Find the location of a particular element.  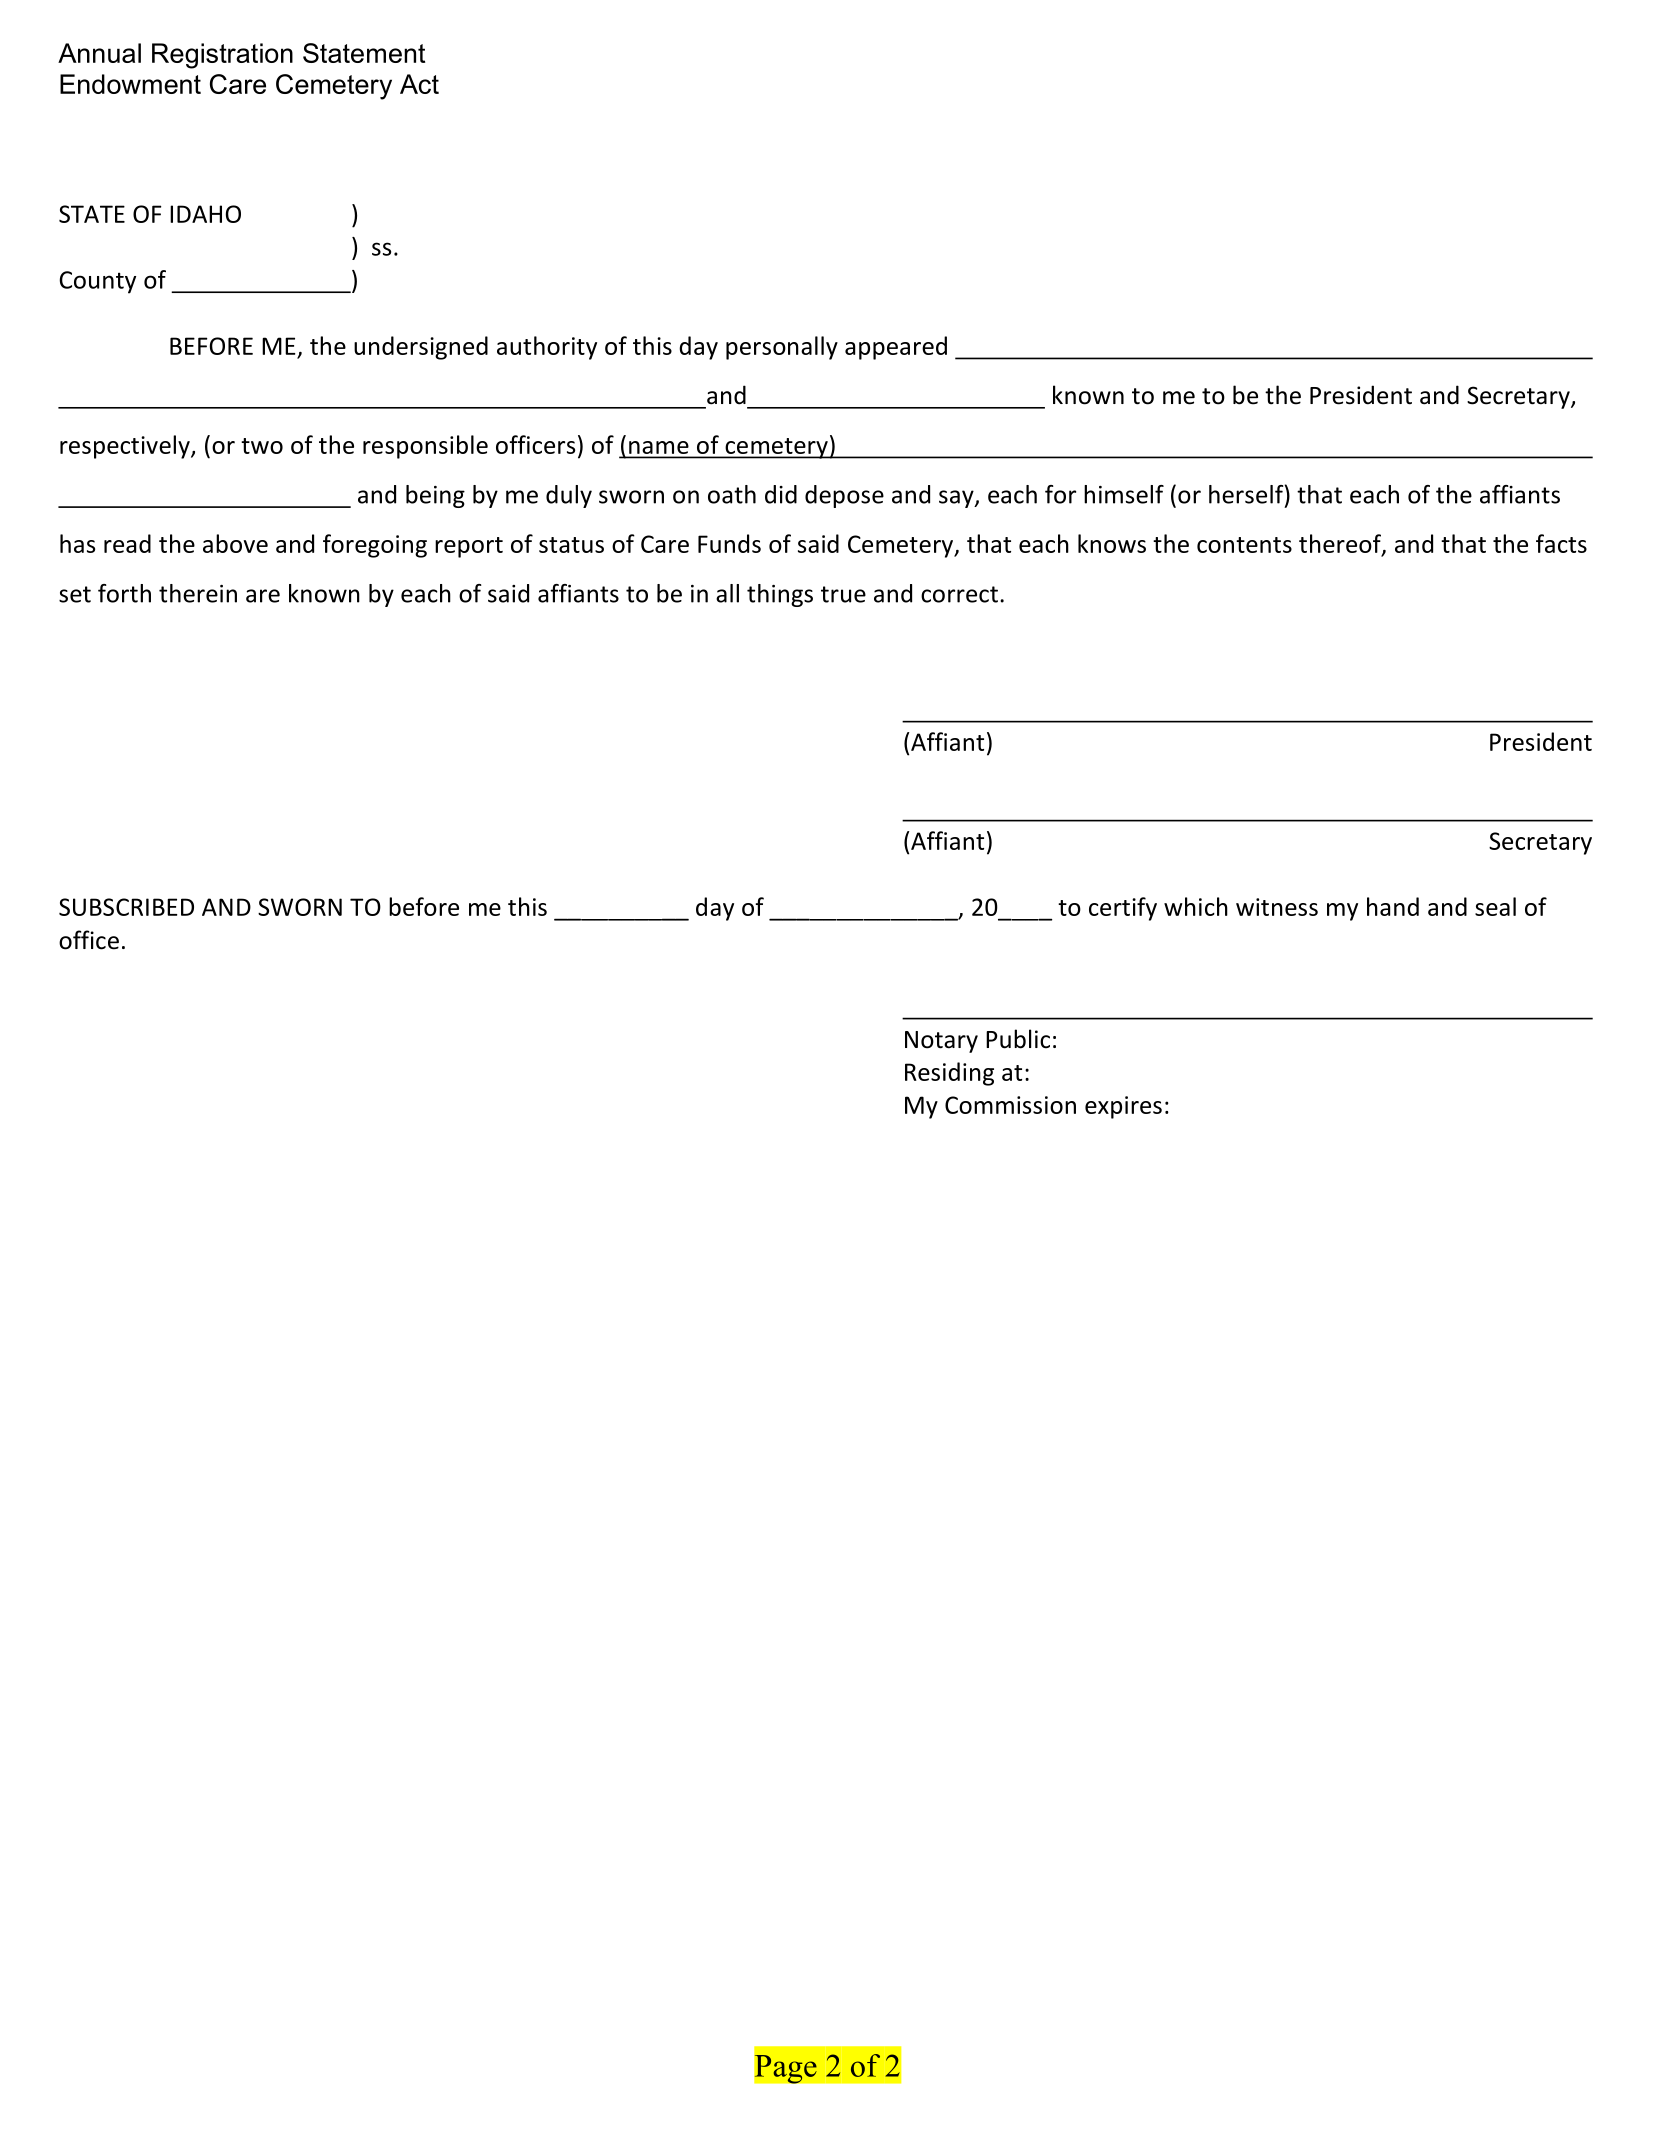

expires is located at coordinates (1123, 1107).
